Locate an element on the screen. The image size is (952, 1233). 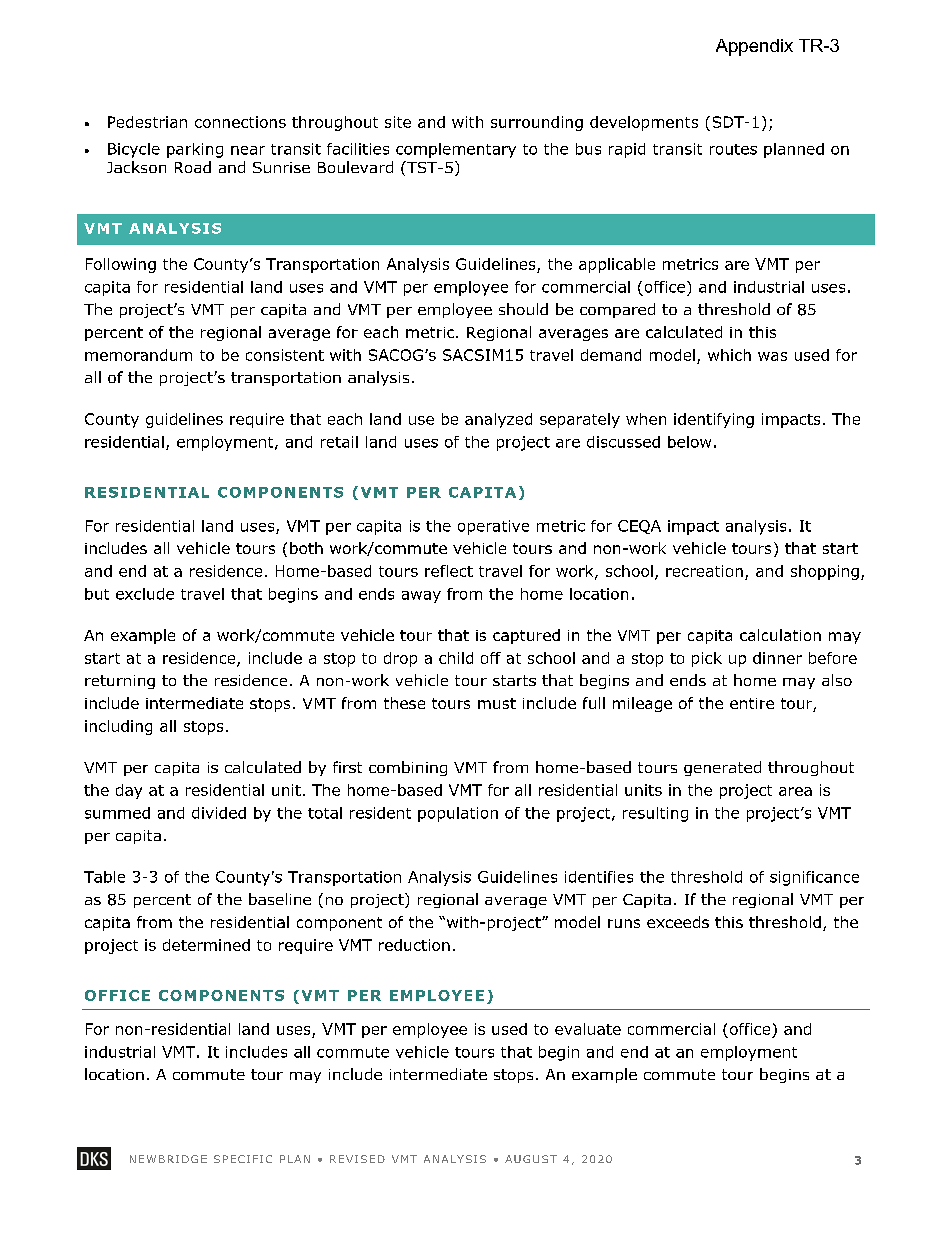
entire is located at coordinates (752, 703).
